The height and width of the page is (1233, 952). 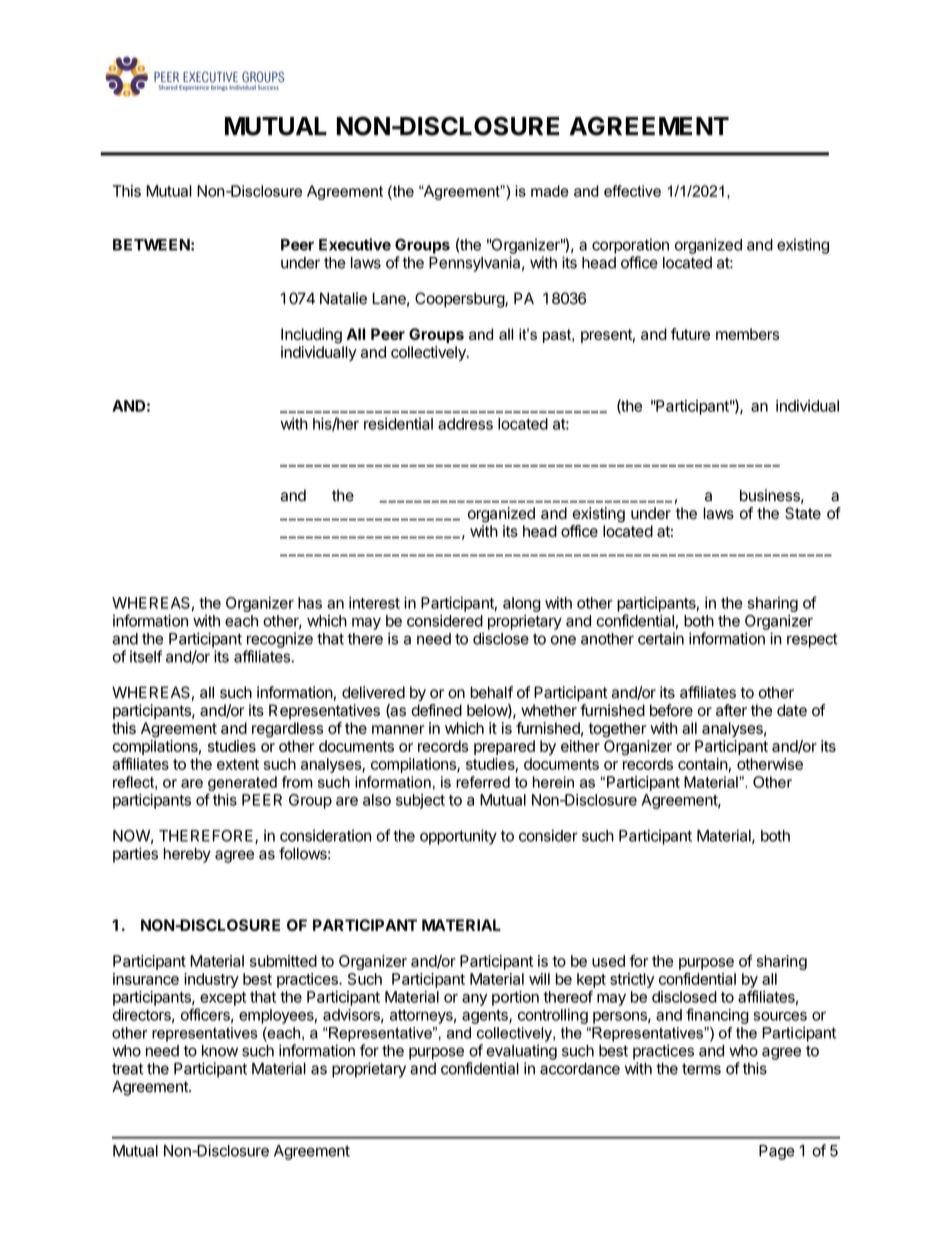 I want to click on hereby, so click(x=187, y=855).
